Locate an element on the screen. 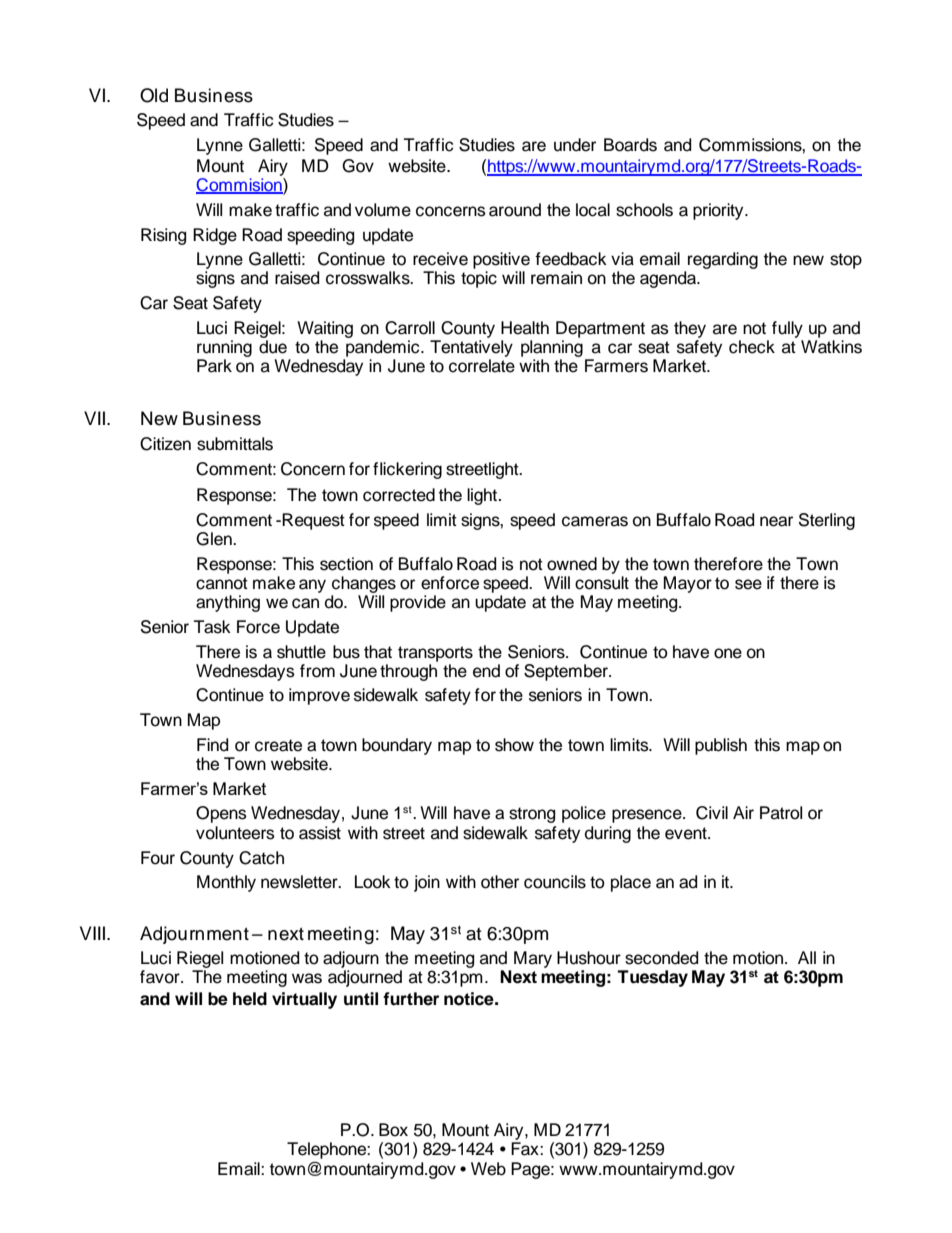 This screenshot has width=952, height=1233. priority is located at coordinates (719, 211).
